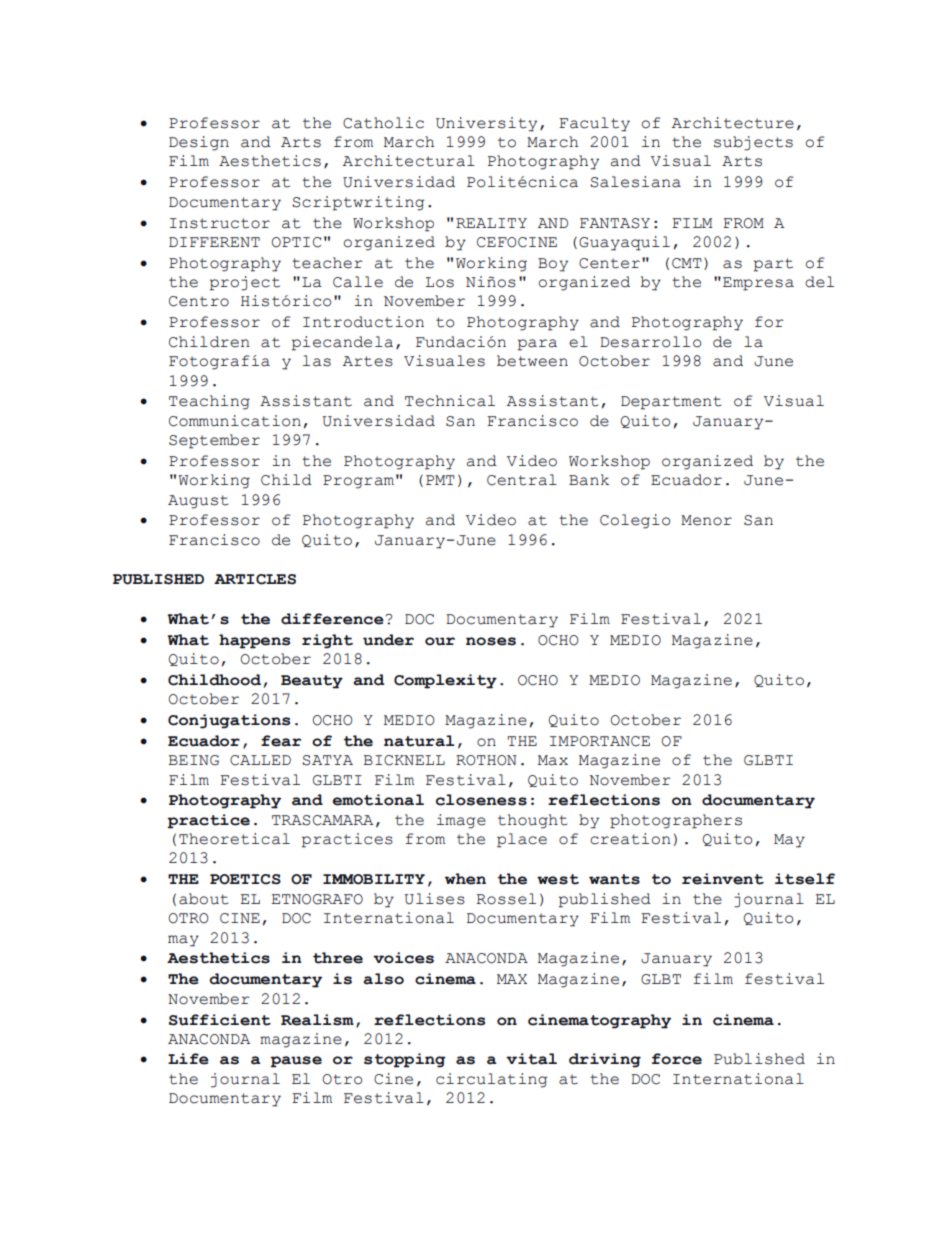  Describe the element at coordinates (531, 1059) in the screenshot. I see `vital` at that location.
